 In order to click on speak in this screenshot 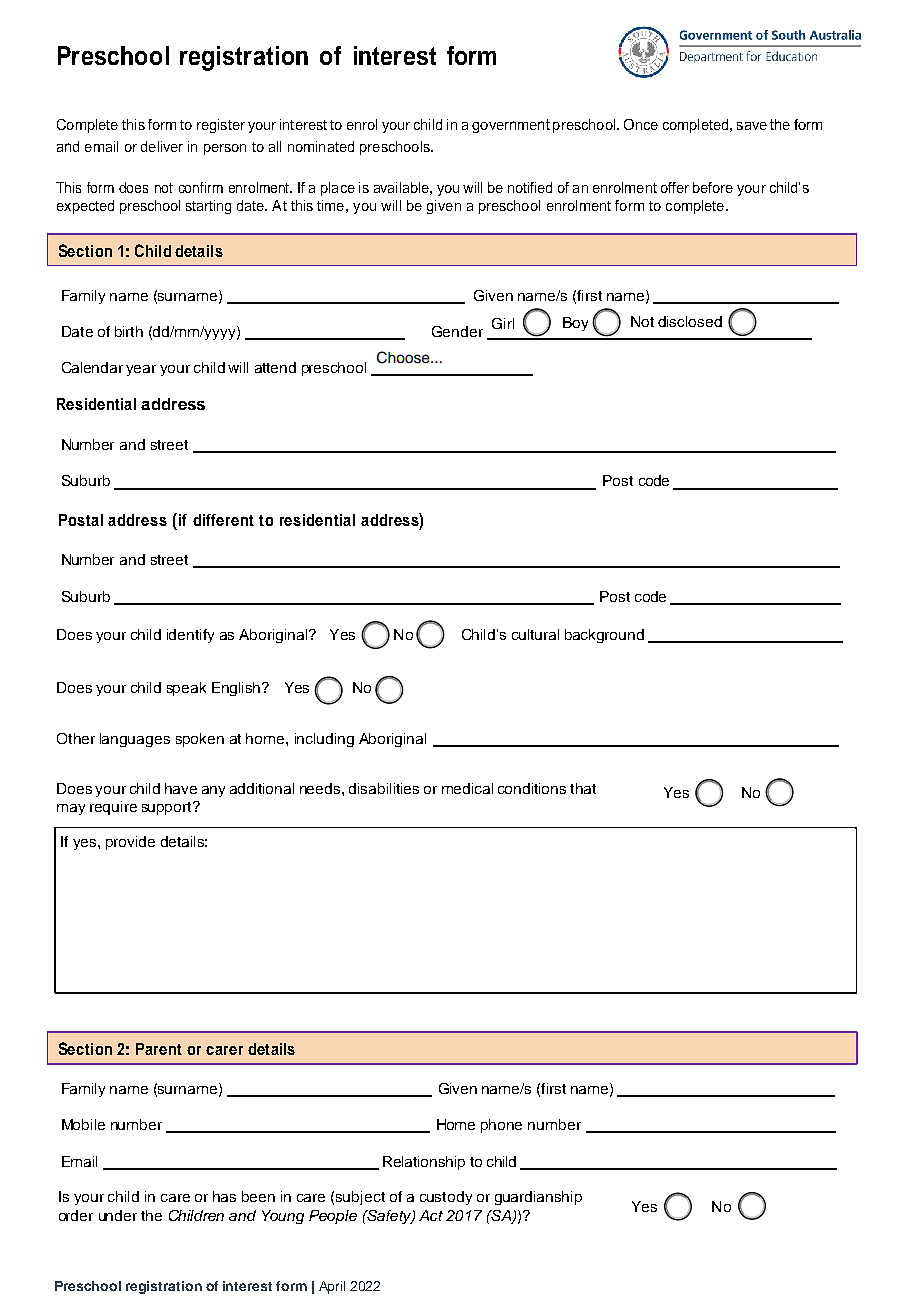, I will do `click(186, 689)`.
